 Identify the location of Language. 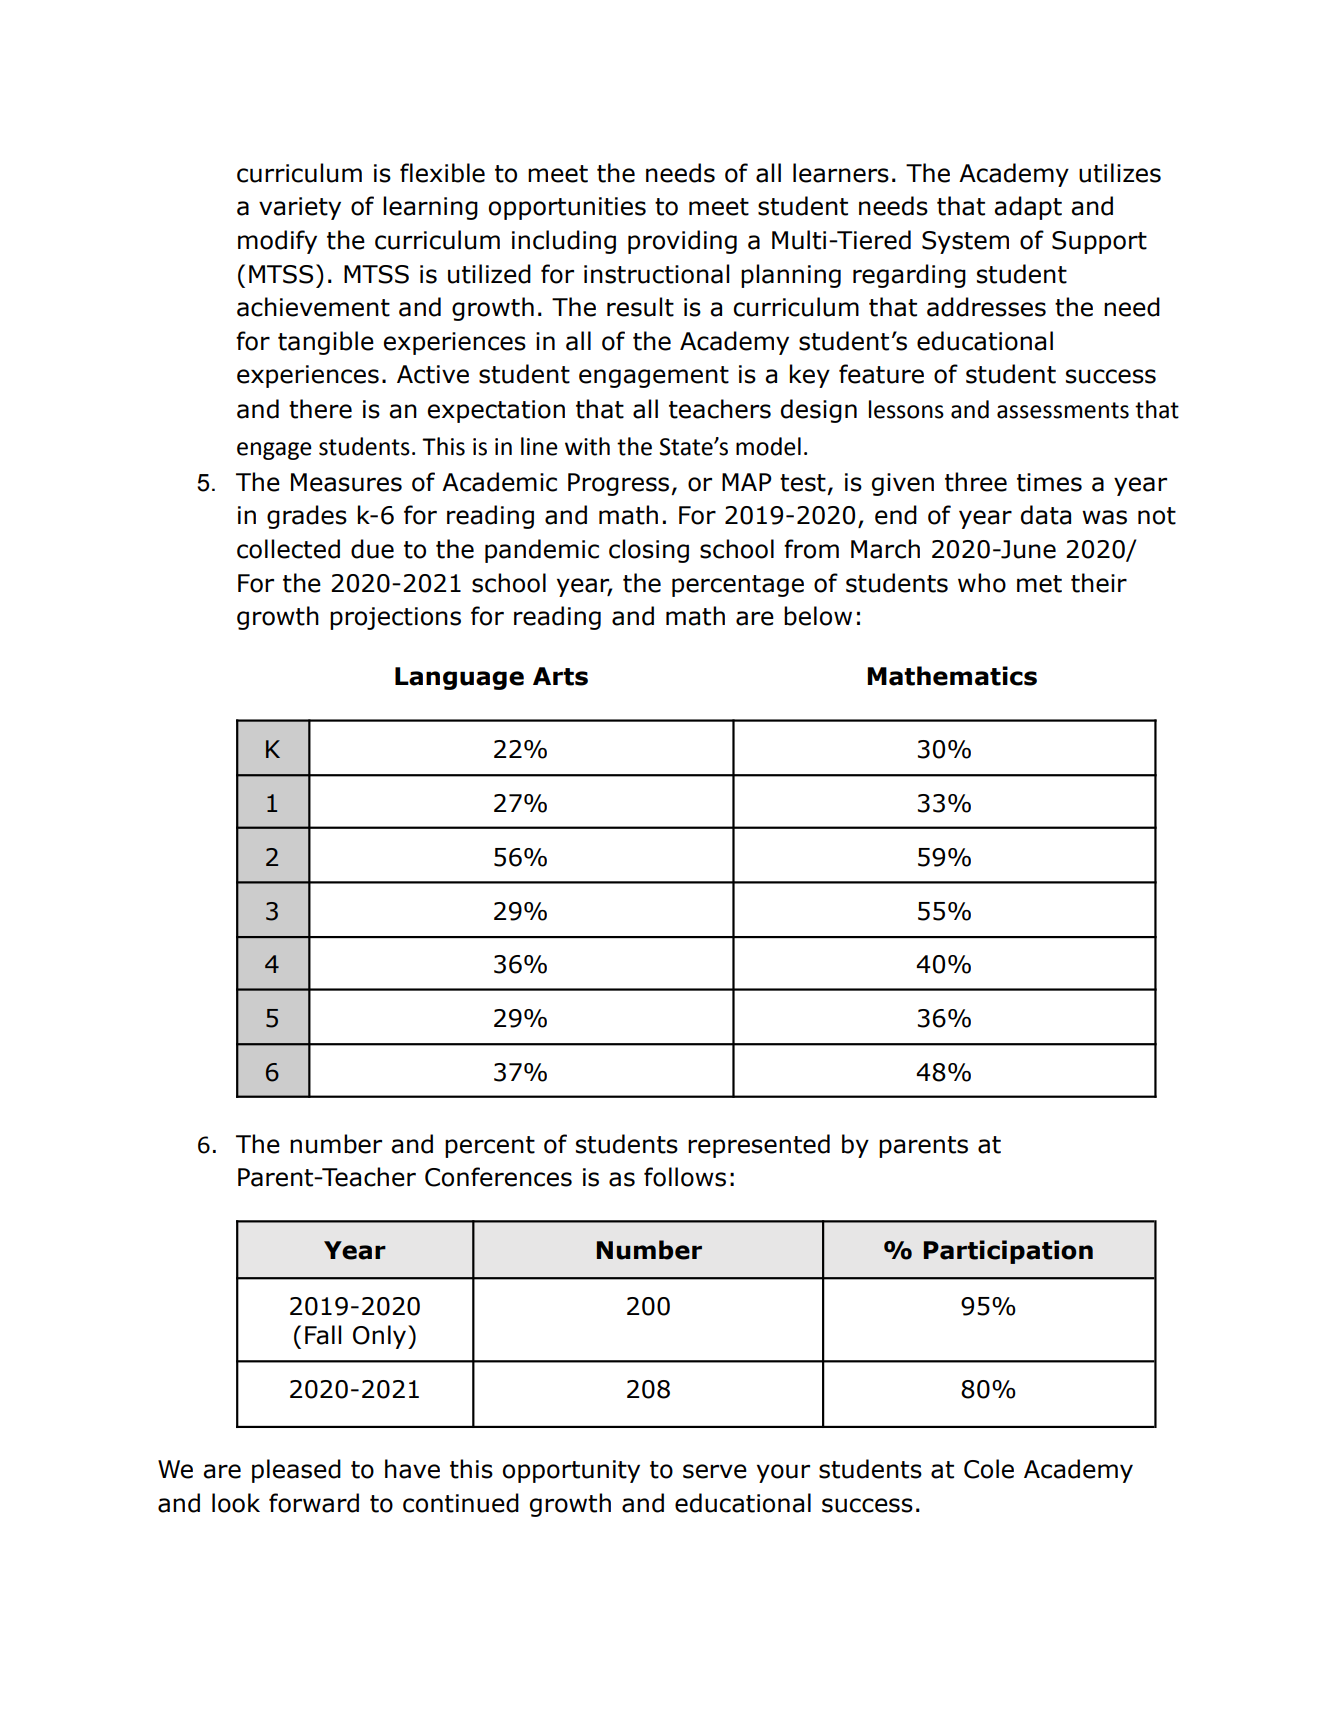
(459, 678).
